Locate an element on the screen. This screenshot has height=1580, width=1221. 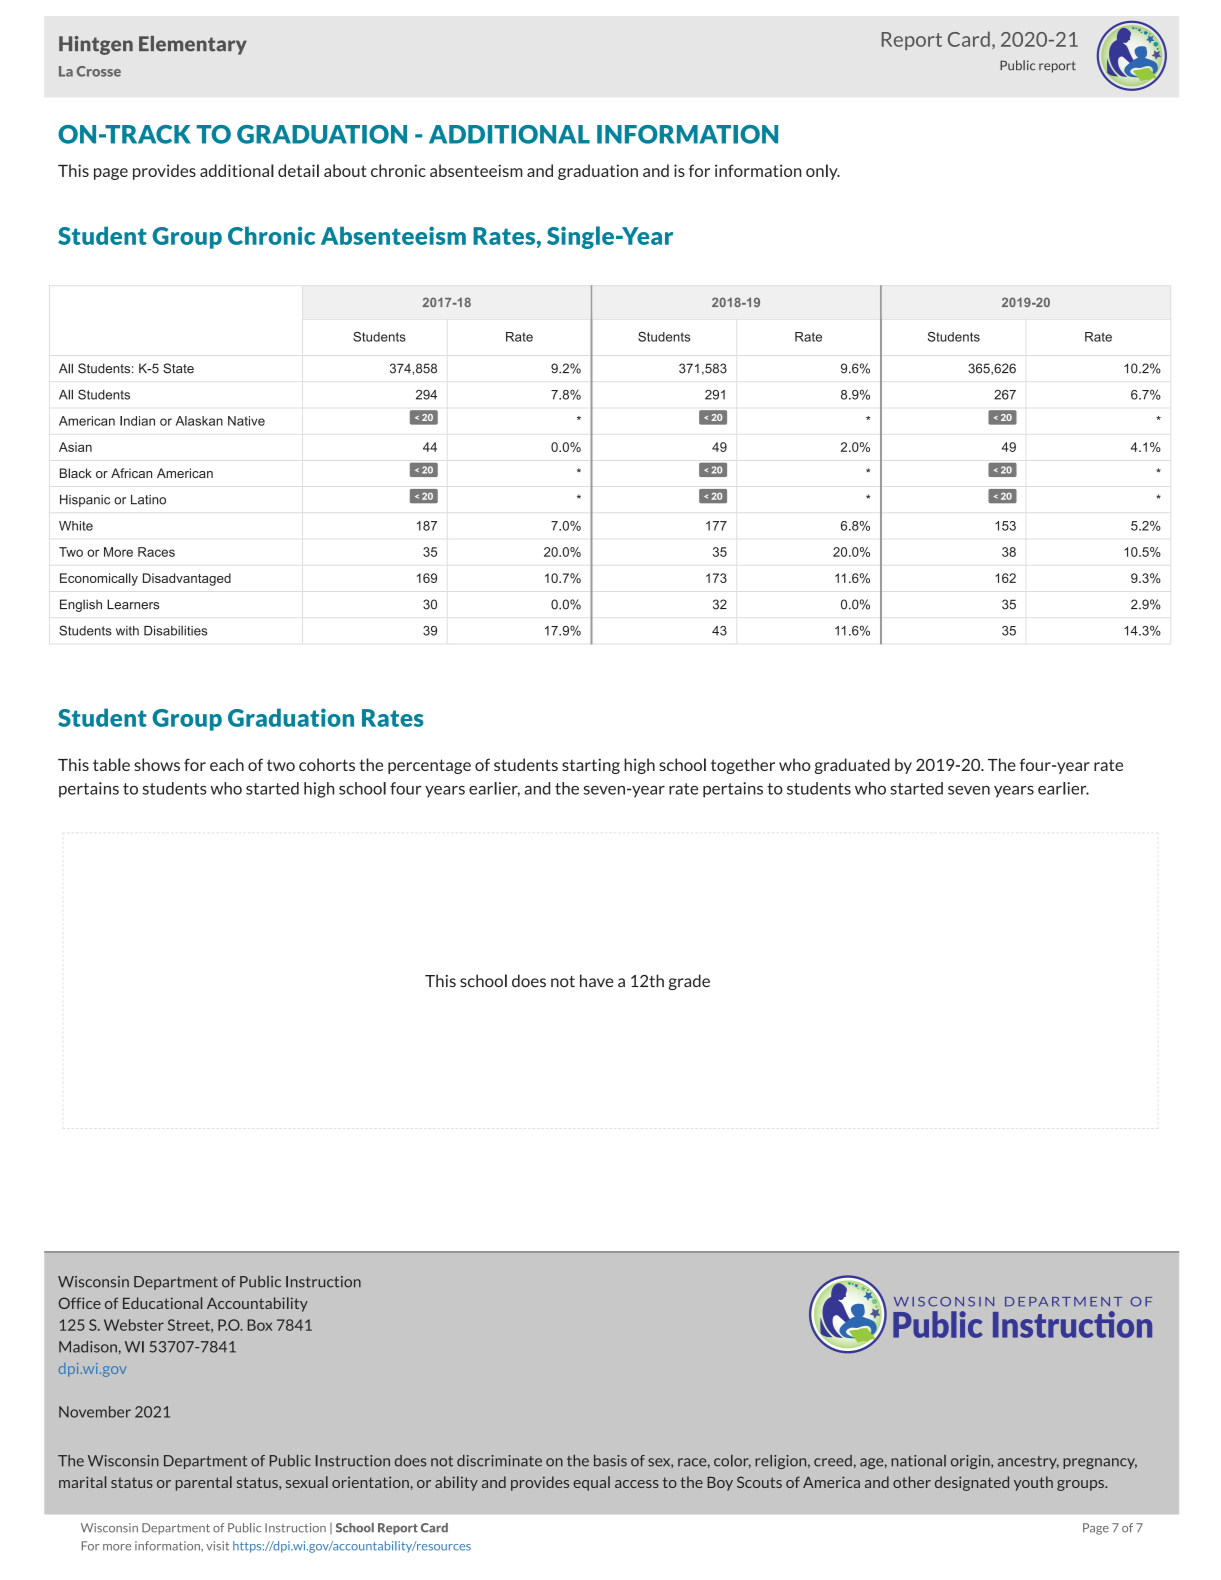
only is located at coordinates (823, 172).
